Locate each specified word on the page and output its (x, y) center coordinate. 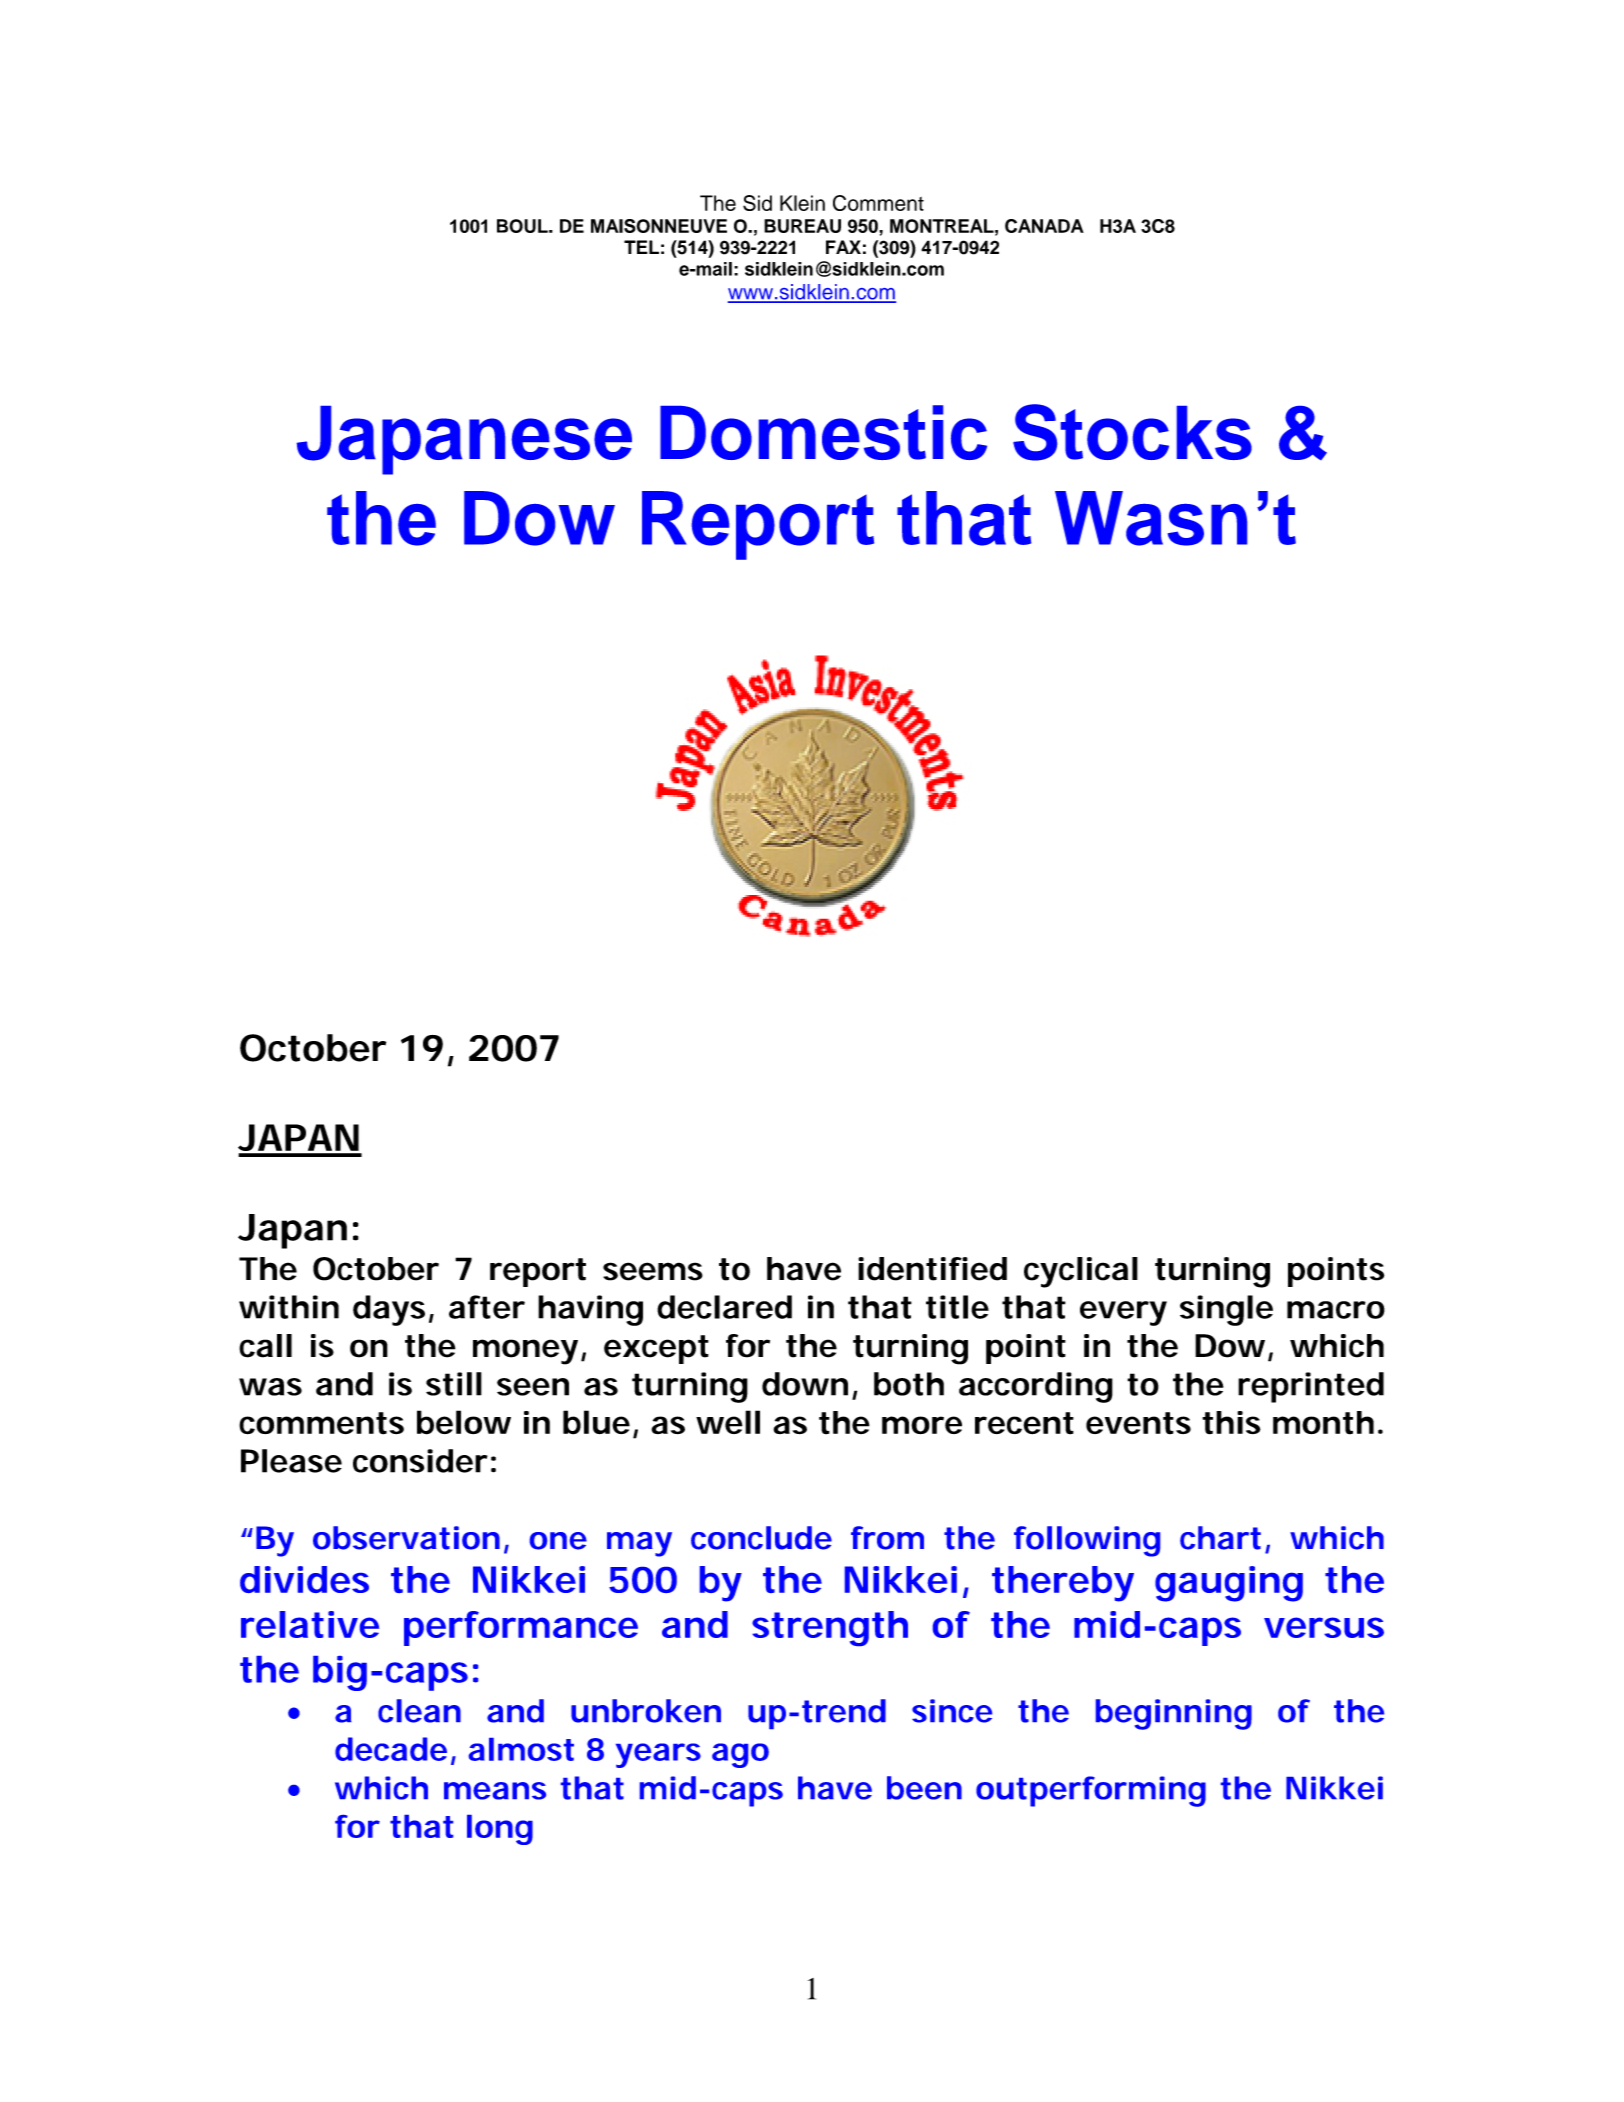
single (1226, 1310)
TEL (641, 247)
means (495, 1791)
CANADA (1044, 226)
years (658, 1755)
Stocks (1132, 432)
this (1231, 1423)
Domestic (823, 432)
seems (653, 1271)
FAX (843, 247)
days (389, 1310)
